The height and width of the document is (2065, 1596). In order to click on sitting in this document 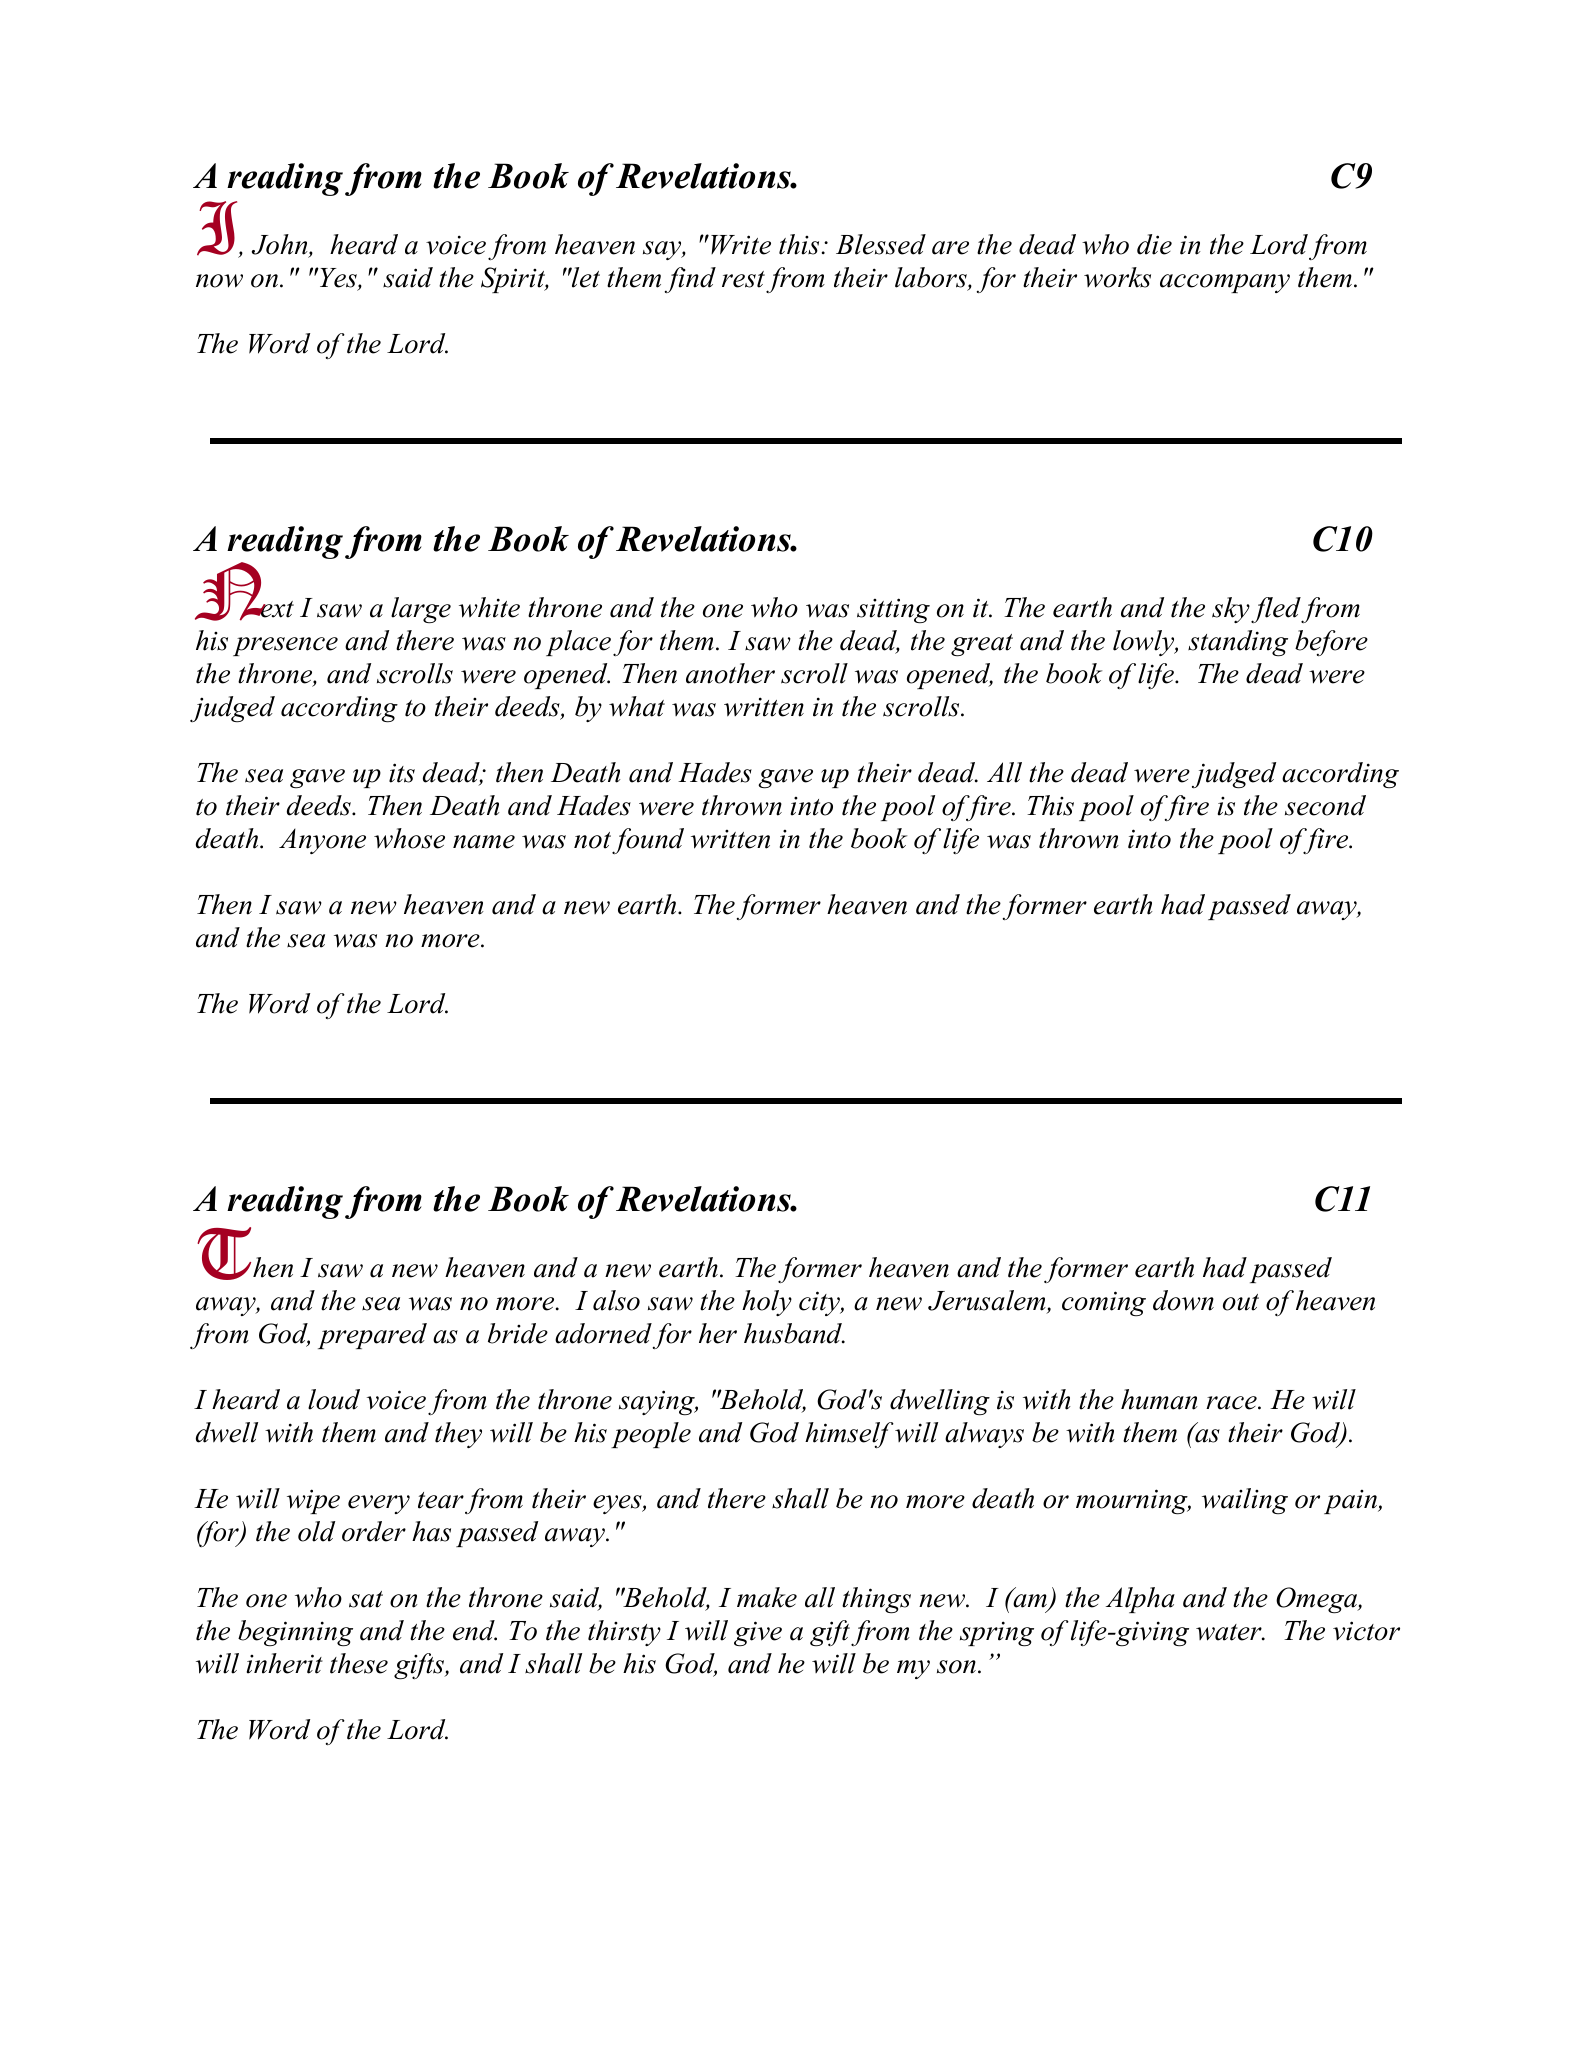, I will do `click(893, 611)`.
